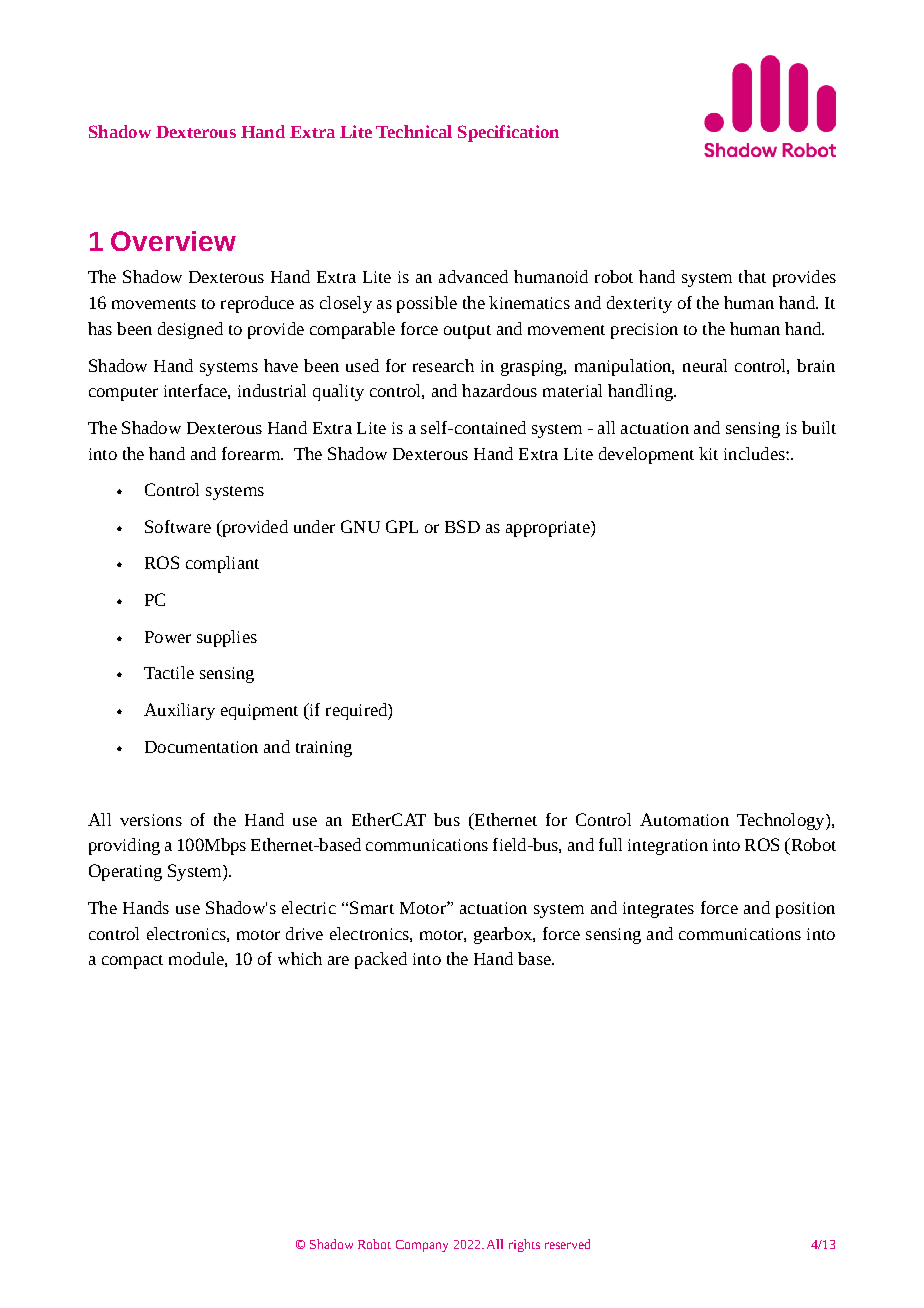  I want to click on Automation, so click(684, 819).
